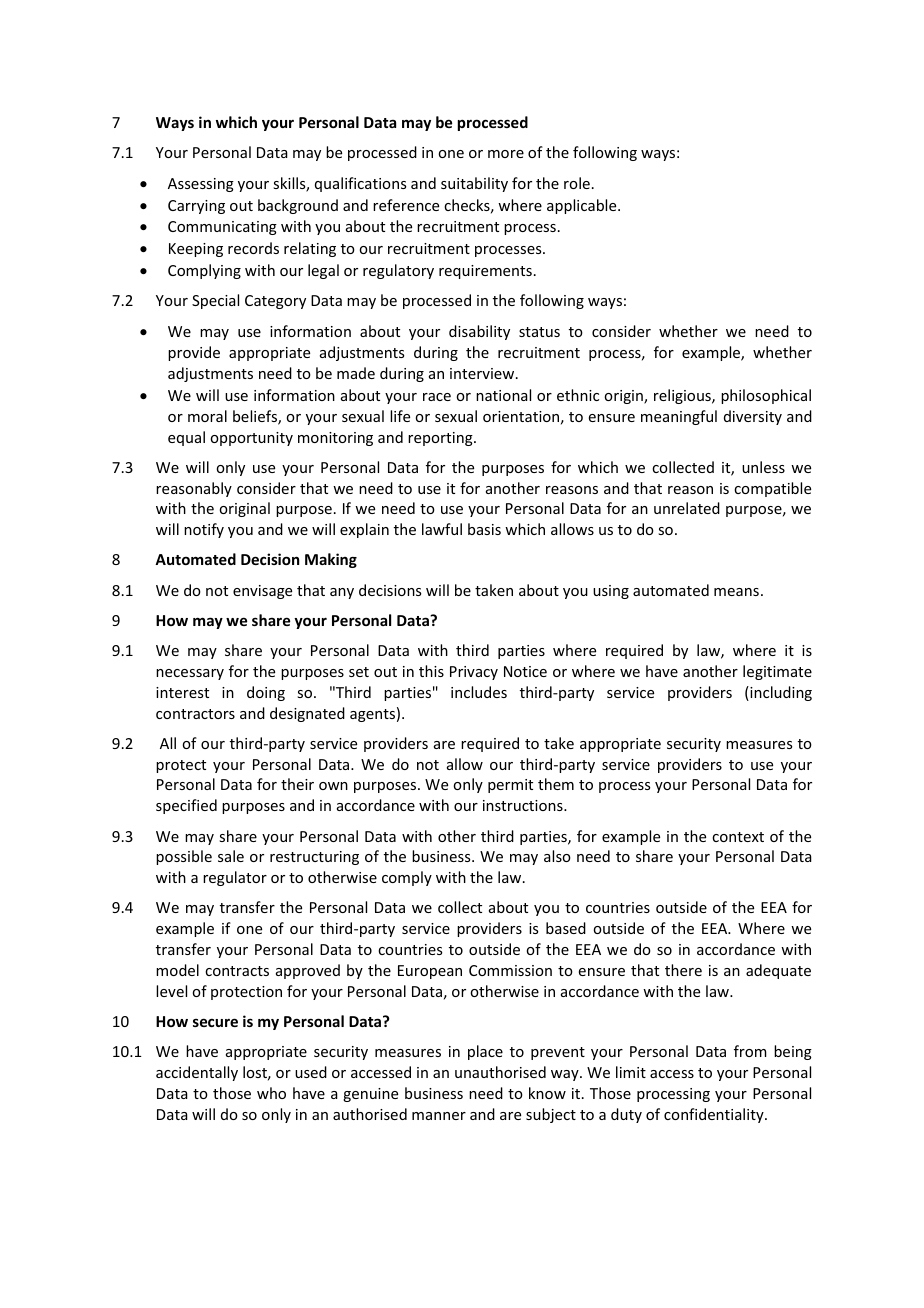 The image size is (924, 1308). Describe the element at coordinates (485, 1052) in the image. I see `place` at that location.
